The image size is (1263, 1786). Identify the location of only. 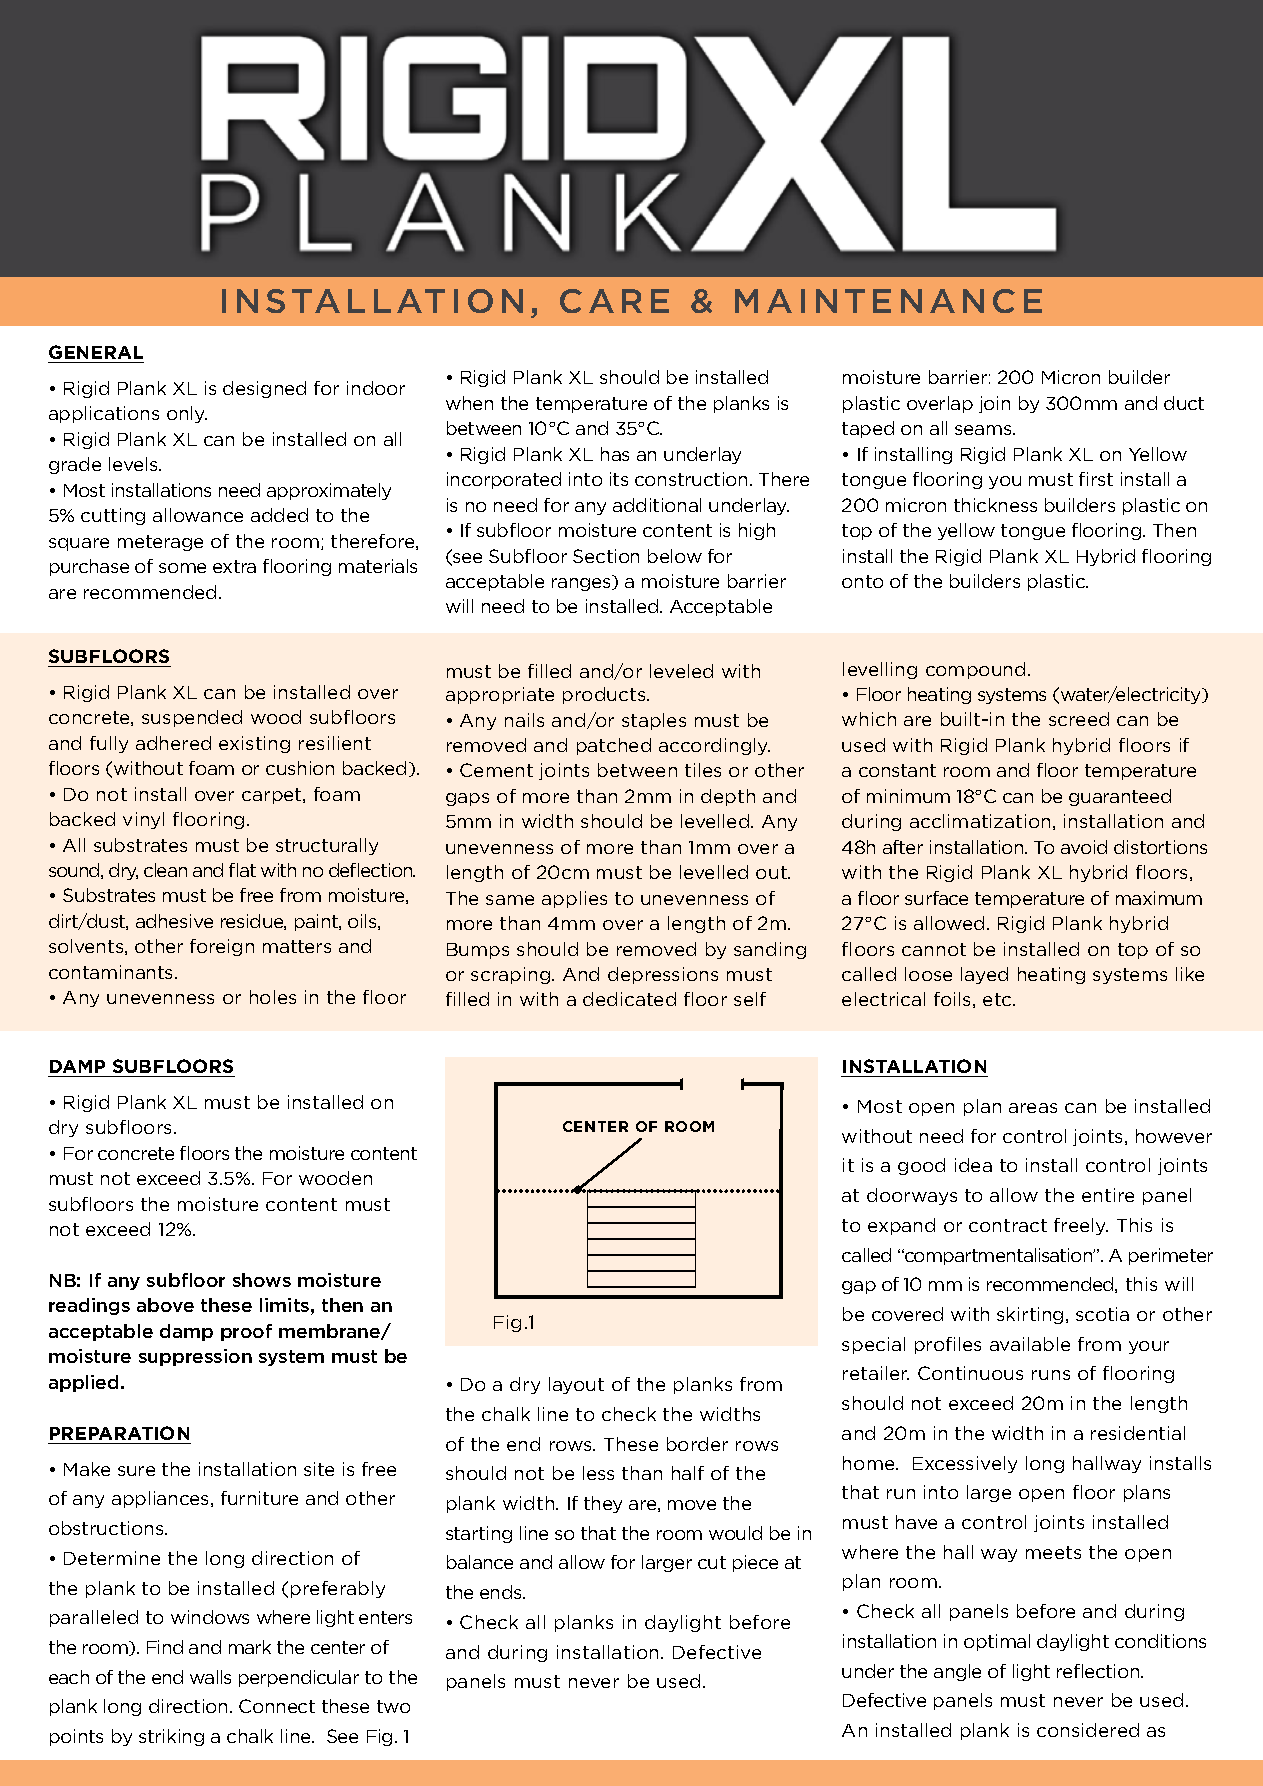
(187, 414).
